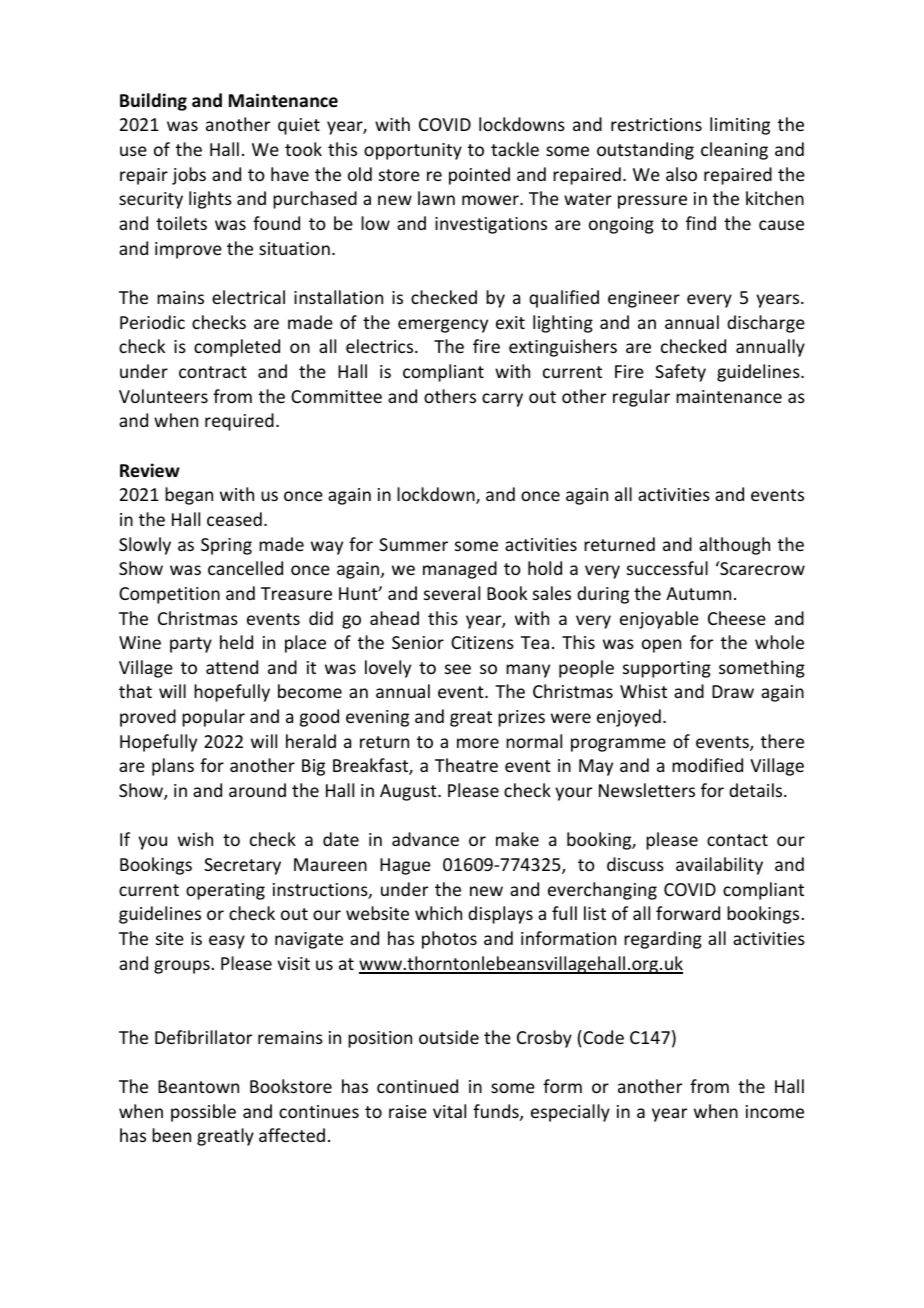 This screenshot has height=1308, width=924. I want to click on vital, so click(449, 1111).
